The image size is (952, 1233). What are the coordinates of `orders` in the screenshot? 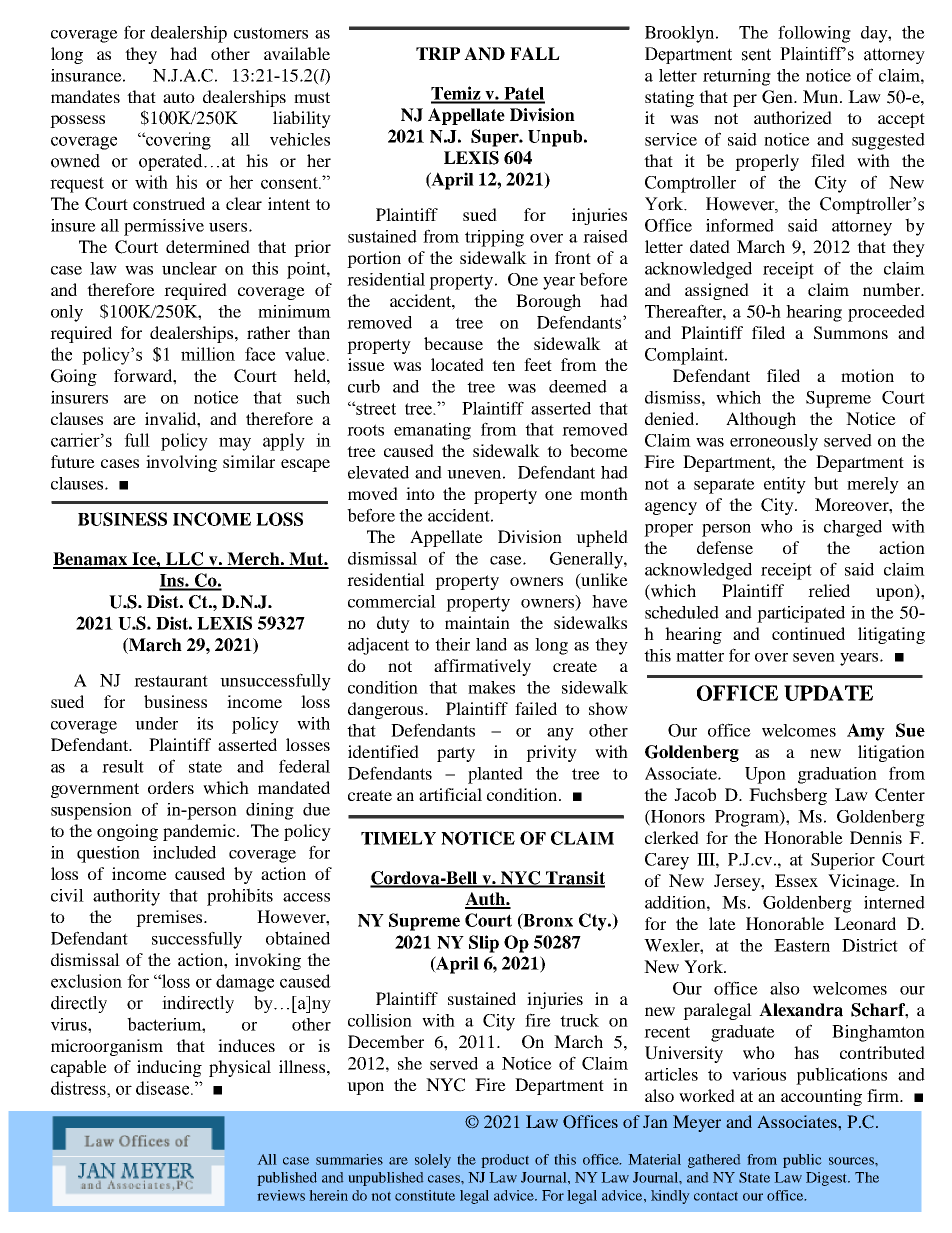 It's located at (171, 787).
